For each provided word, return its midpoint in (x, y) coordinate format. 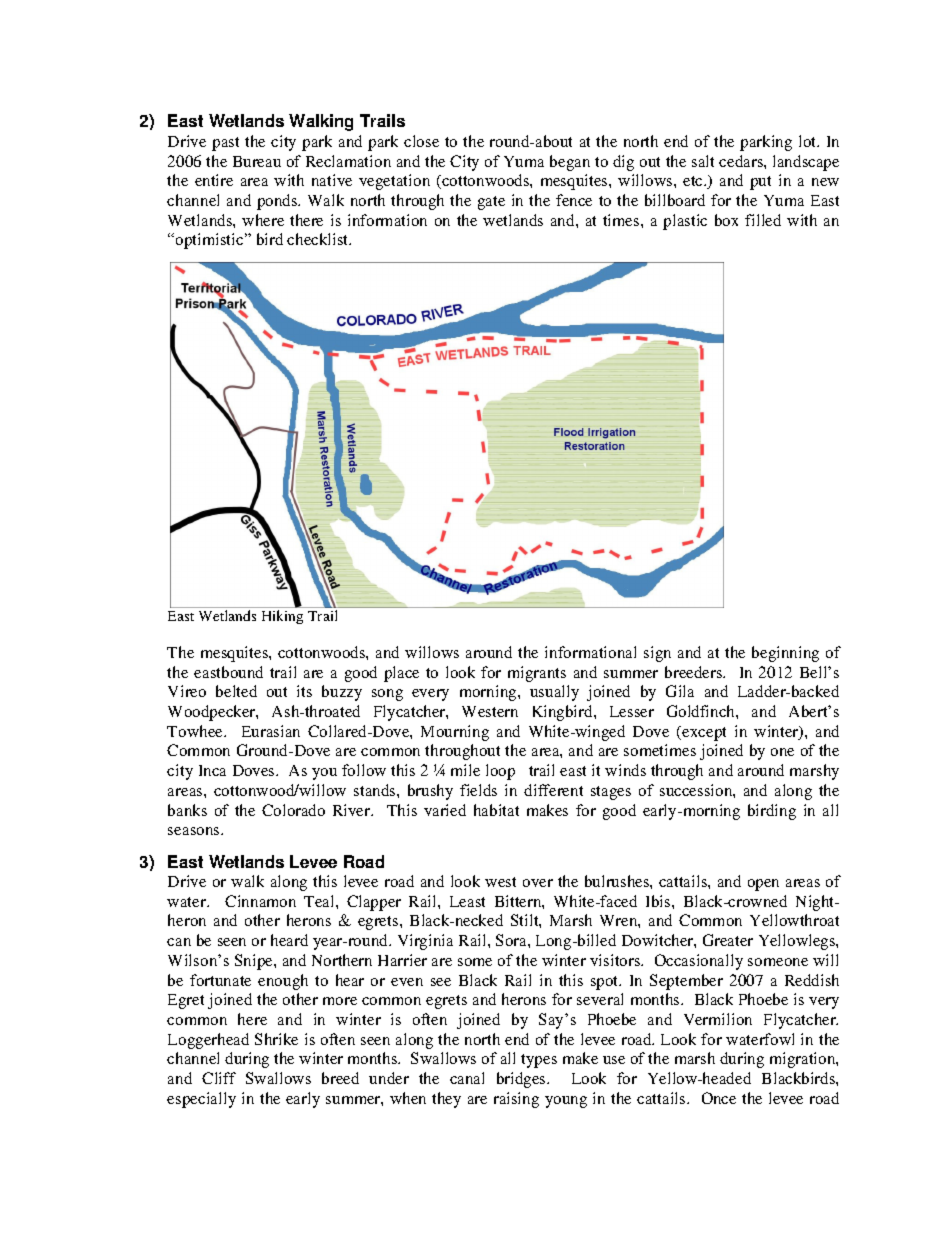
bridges (522, 1080)
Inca (212, 770)
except (704, 734)
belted (236, 691)
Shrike (276, 1039)
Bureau (257, 161)
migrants (537, 674)
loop (500, 772)
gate (491, 203)
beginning (785, 654)
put (760, 183)
